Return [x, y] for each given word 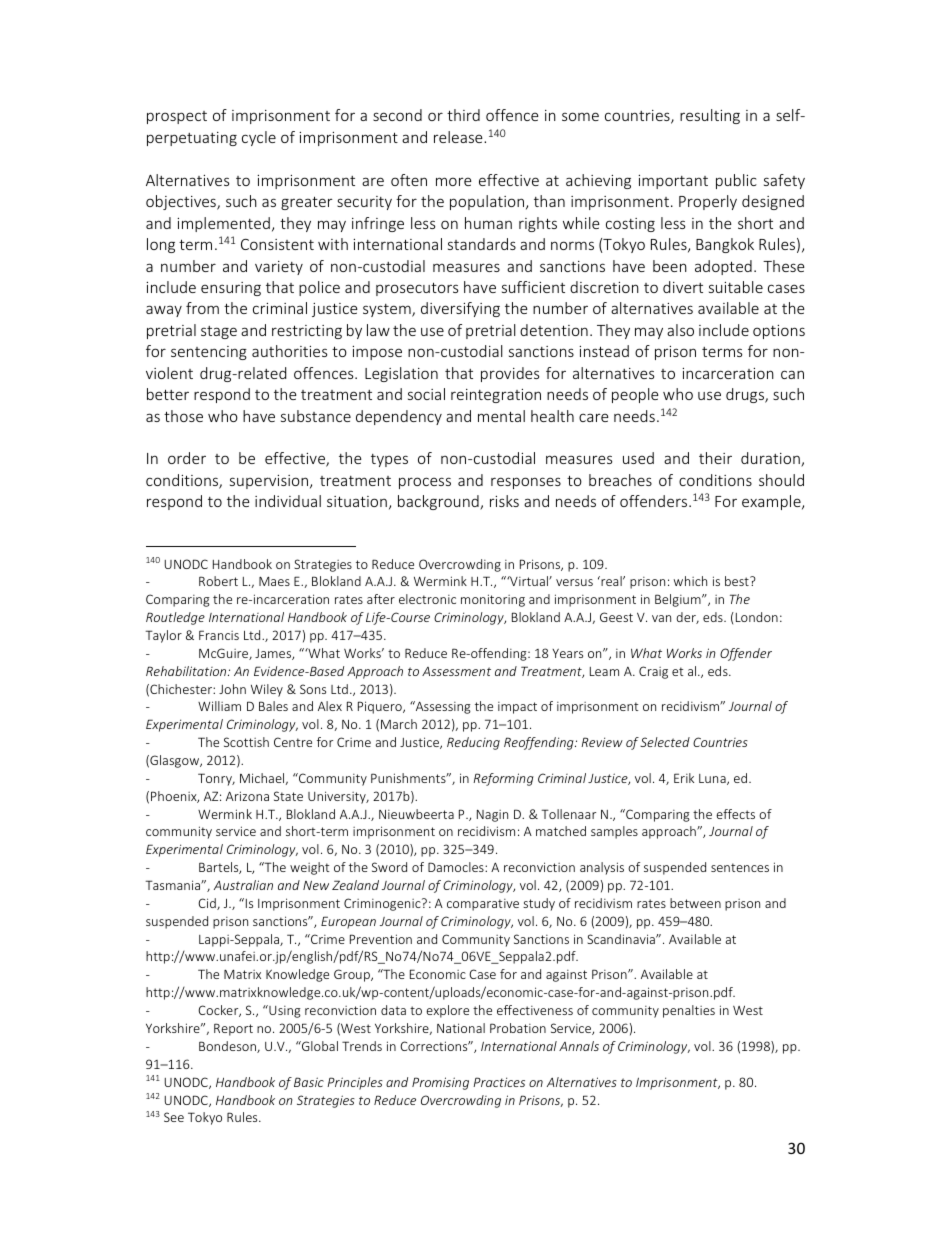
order [187, 458]
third [463, 115]
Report [233, 1029]
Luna [713, 779]
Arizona [247, 796]
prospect [177, 117]
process [425, 483]
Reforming [503, 779]
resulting [710, 116]
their [715, 458]
